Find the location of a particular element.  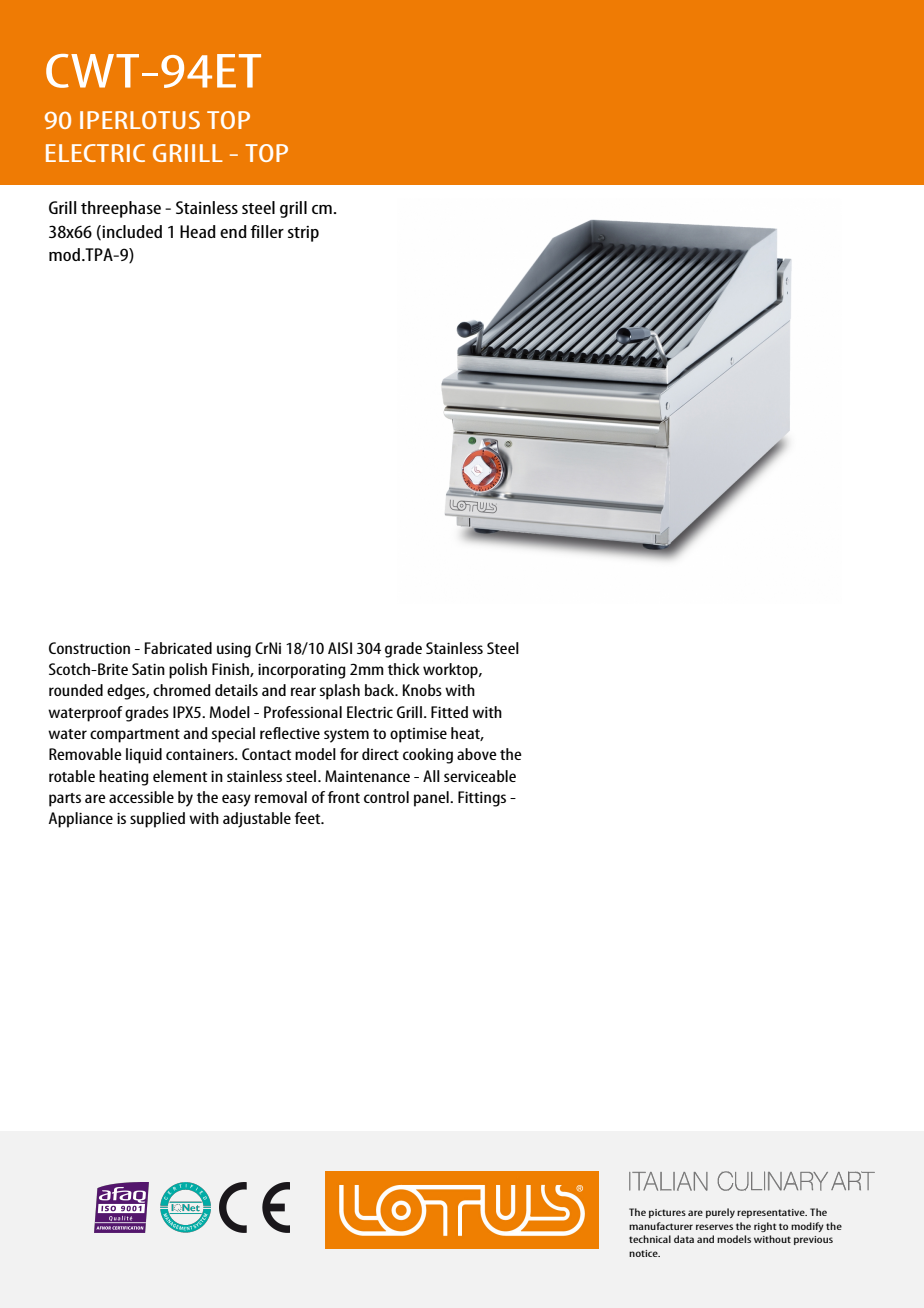

above is located at coordinates (477, 754).
